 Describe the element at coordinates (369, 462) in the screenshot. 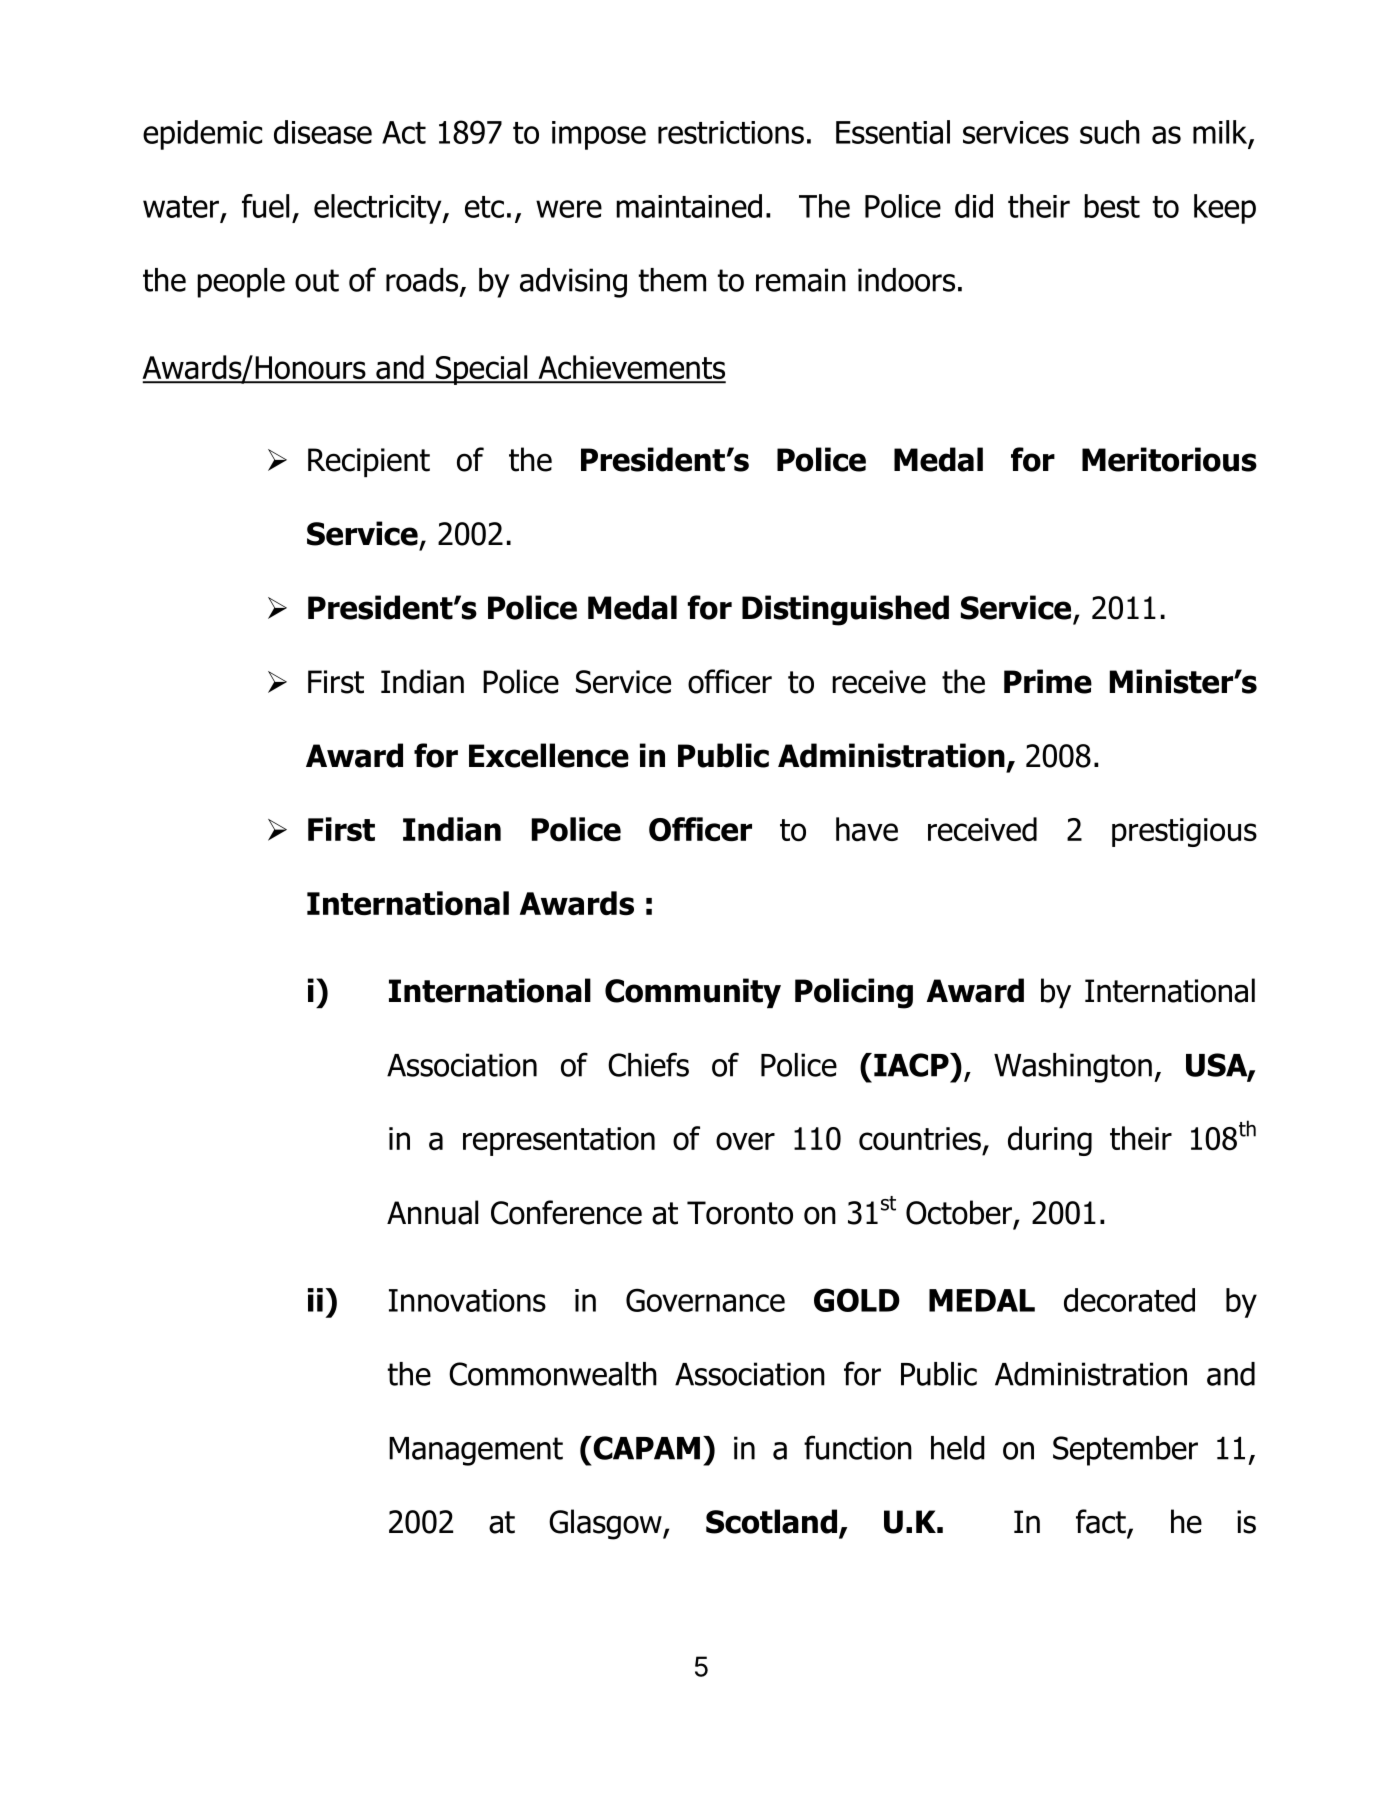

I see `Recipient` at that location.
